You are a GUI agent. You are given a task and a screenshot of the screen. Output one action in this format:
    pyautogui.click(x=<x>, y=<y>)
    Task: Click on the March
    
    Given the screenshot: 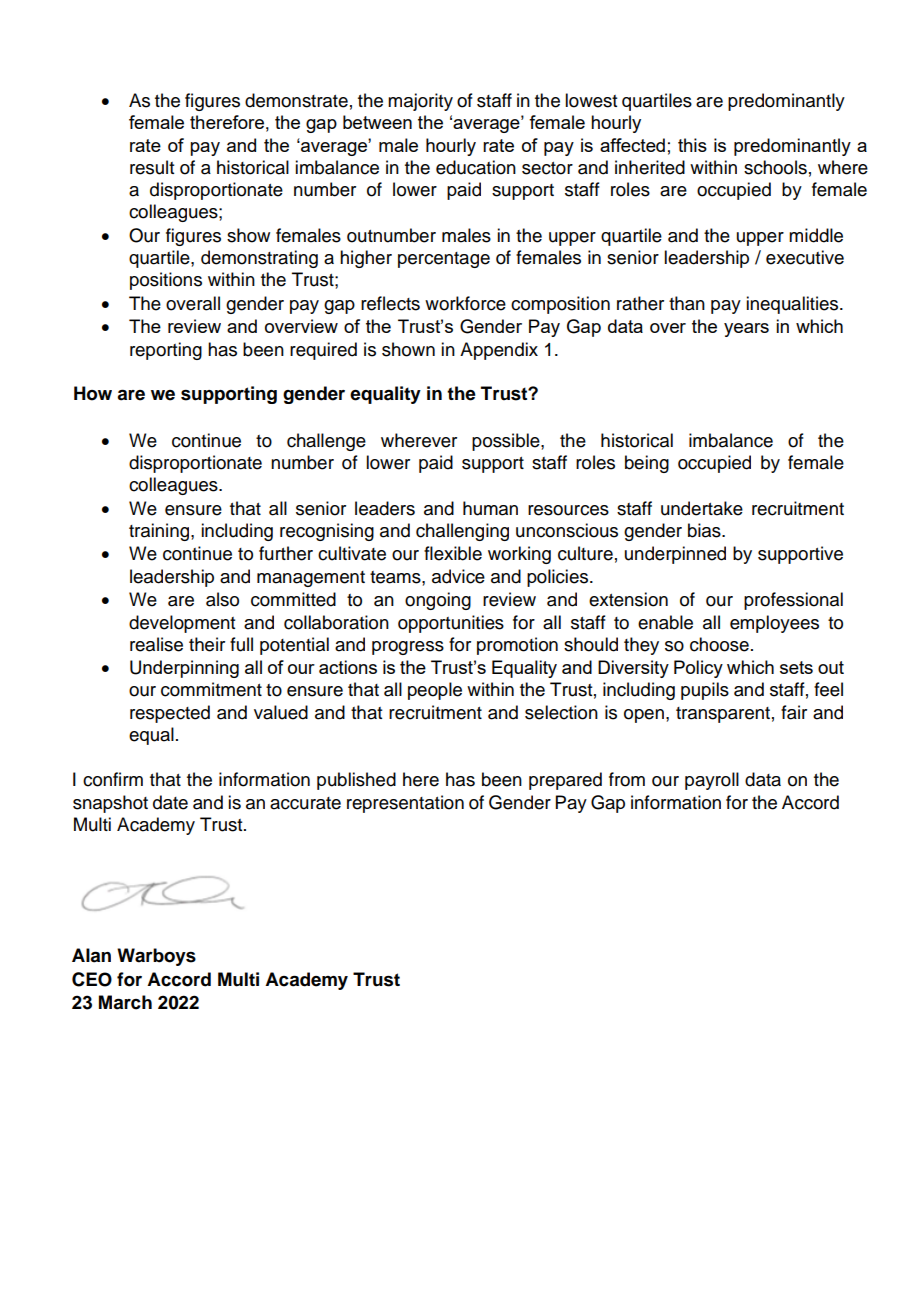 What is the action you would take?
    pyautogui.click(x=125, y=1002)
